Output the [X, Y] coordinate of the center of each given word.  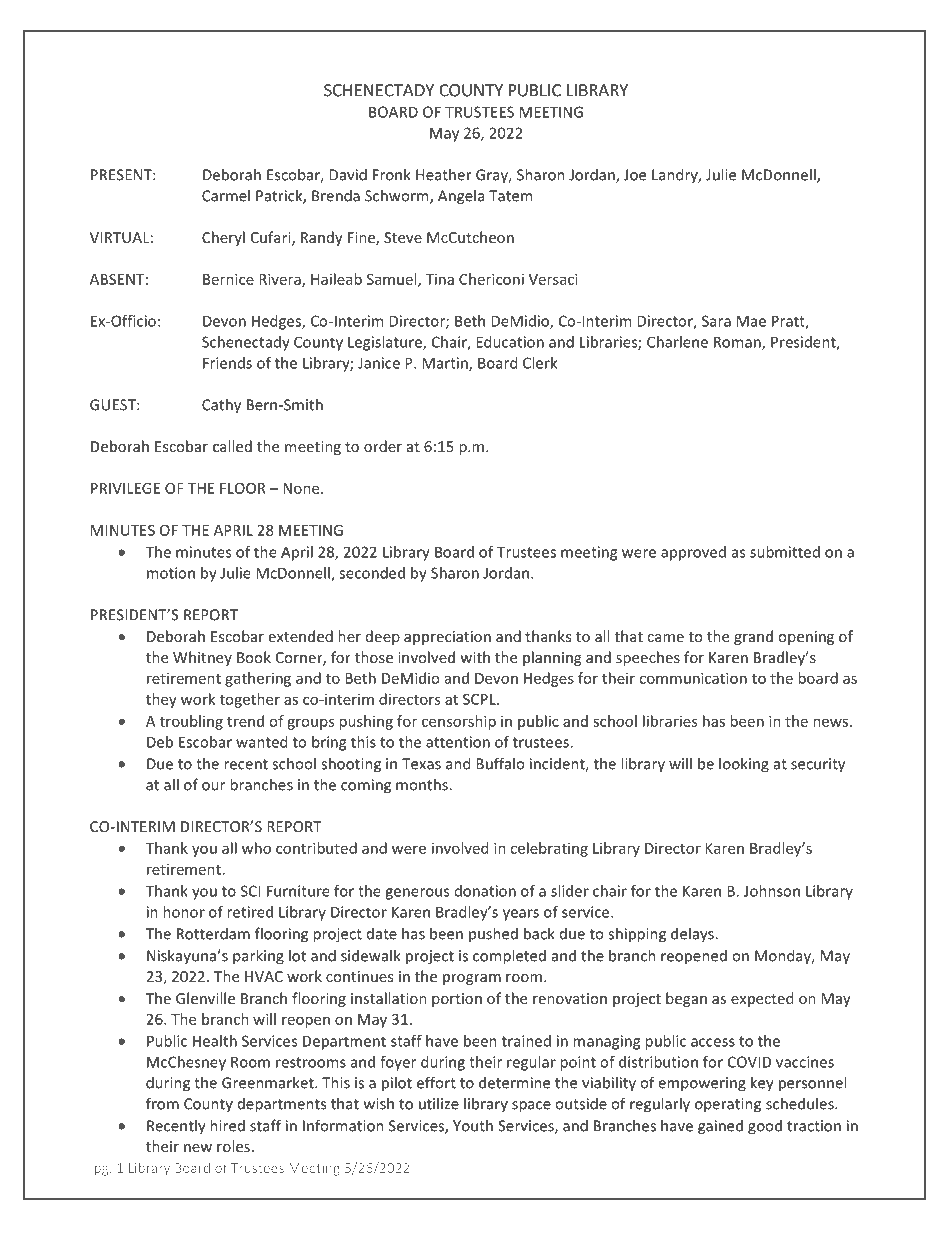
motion [171, 573]
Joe [635, 175]
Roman [738, 343]
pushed [493, 934]
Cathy [221, 406]
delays [693, 935]
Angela [461, 197]
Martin [446, 364]
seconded [372, 573]
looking [744, 765]
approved [693, 553]
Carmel [226, 195]
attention [458, 742]
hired [227, 1125]
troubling [191, 722]
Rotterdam [213, 933]
